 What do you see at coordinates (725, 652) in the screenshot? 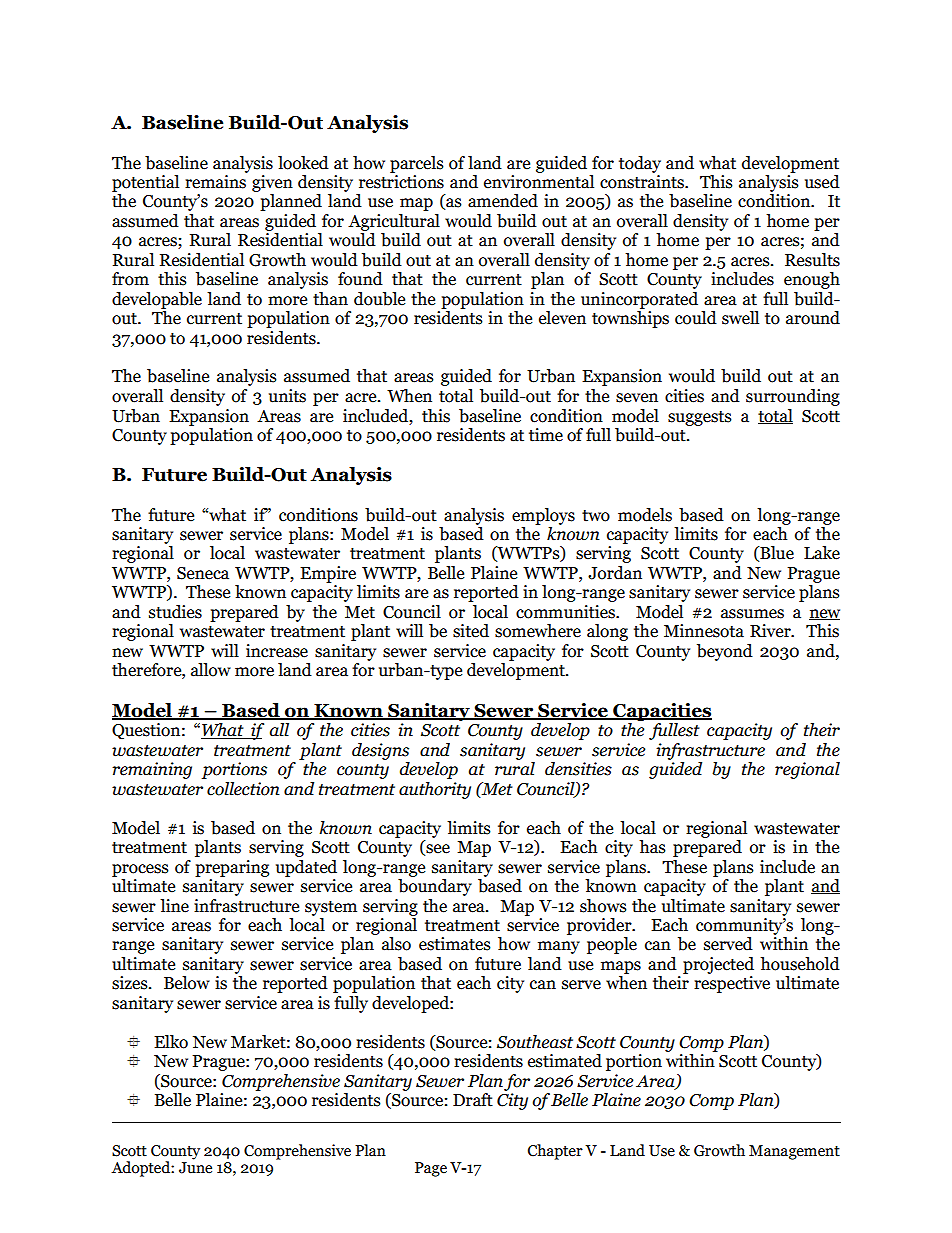
I see `beyond` at bounding box center [725, 652].
